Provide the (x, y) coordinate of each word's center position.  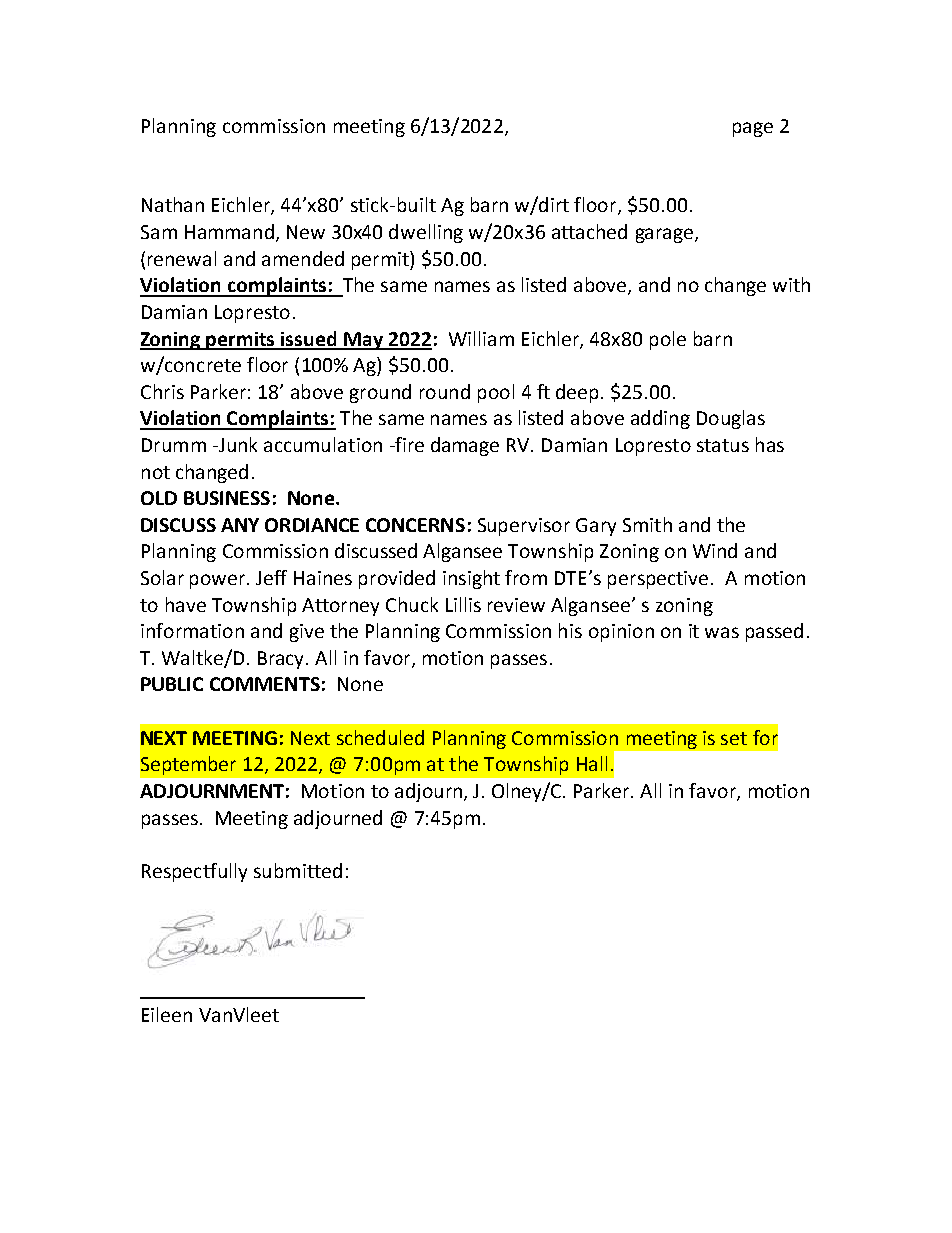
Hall (592, 763)
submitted (298, 870)
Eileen (167, 1014)
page (753, 129)
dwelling (426, 233)
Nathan (173, 204)
